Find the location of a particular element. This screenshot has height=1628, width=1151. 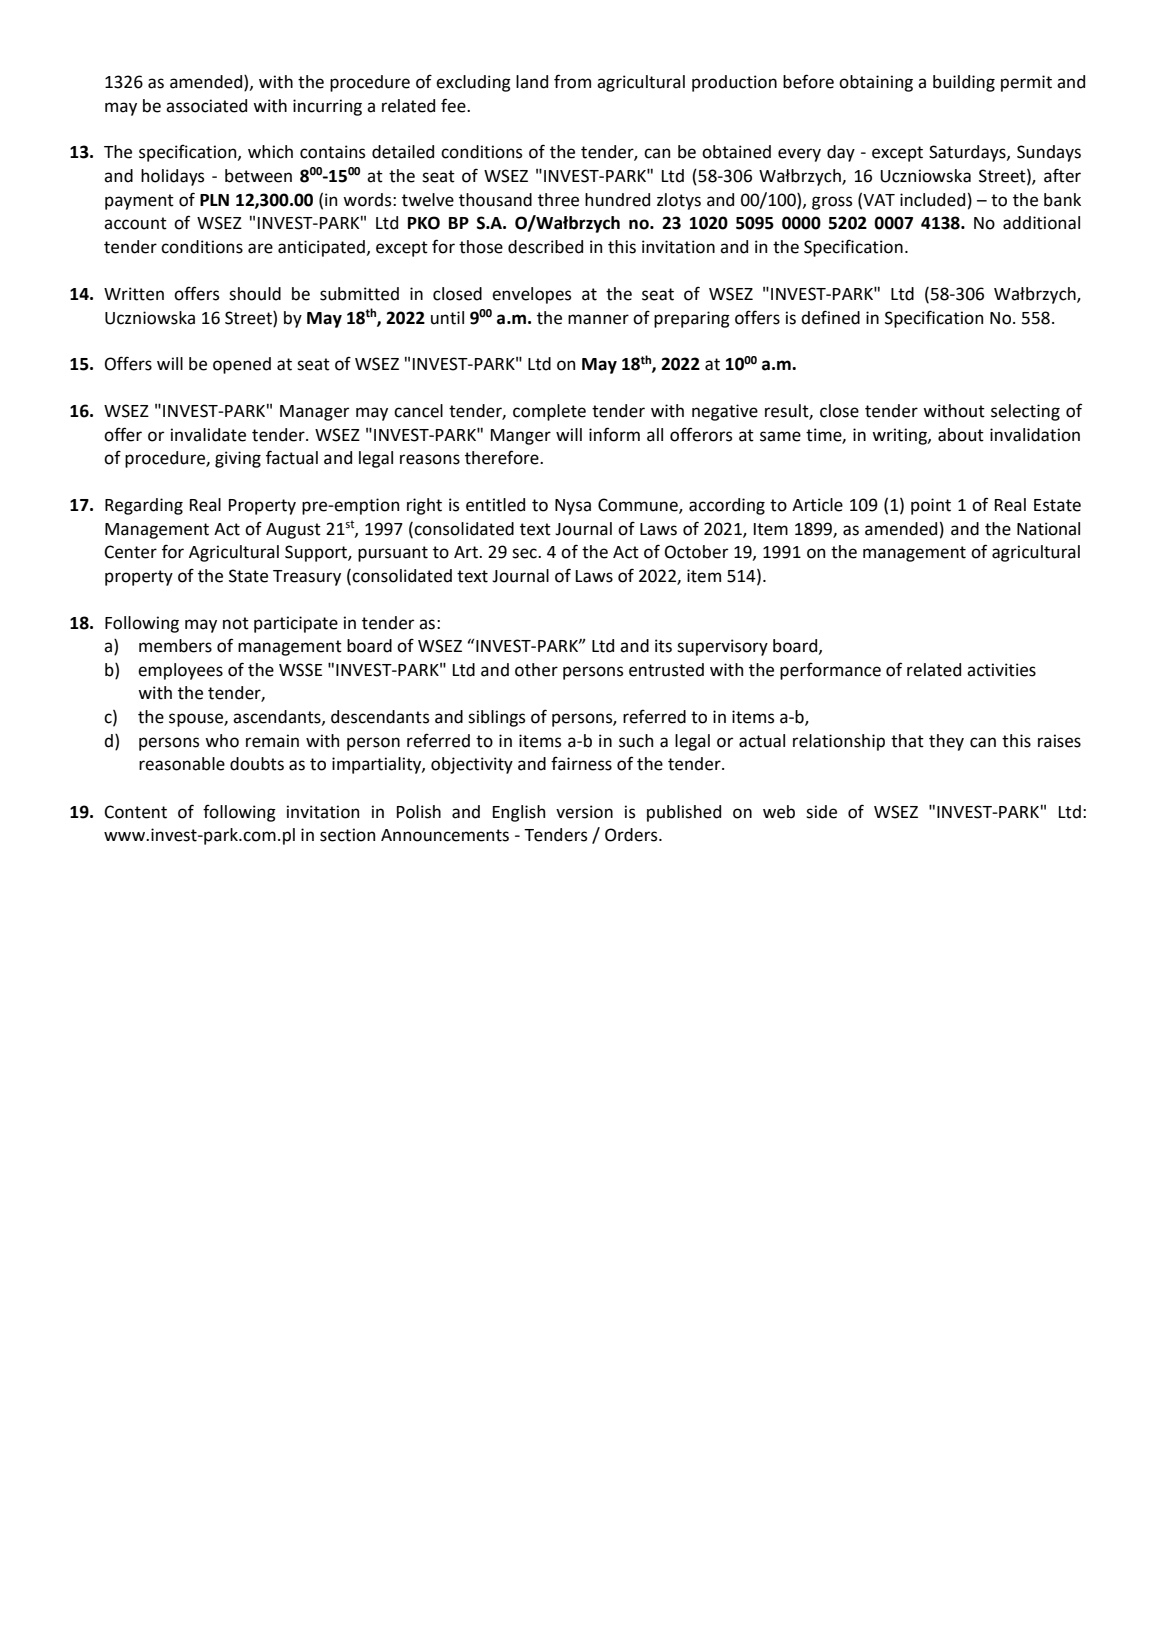

building is located at coordinates (964, 83).
